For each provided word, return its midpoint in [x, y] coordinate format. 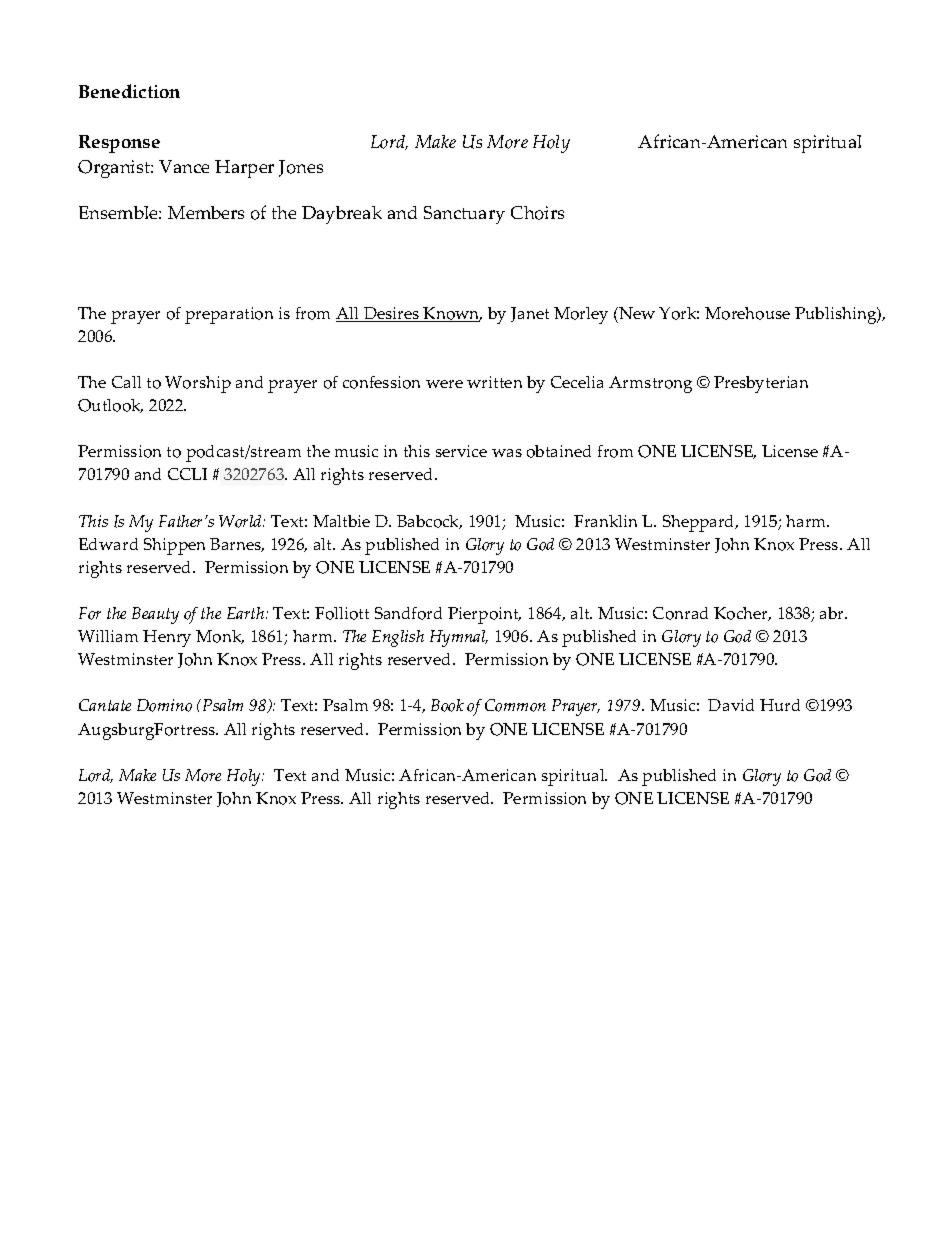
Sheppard [700, 523]
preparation [229, 315]
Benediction [129, 91]
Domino [164, 705]
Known [452, 314]
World [242, 521]
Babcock [429, 522]
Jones [301, 168]
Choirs [537, 213]
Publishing [837, 315]
